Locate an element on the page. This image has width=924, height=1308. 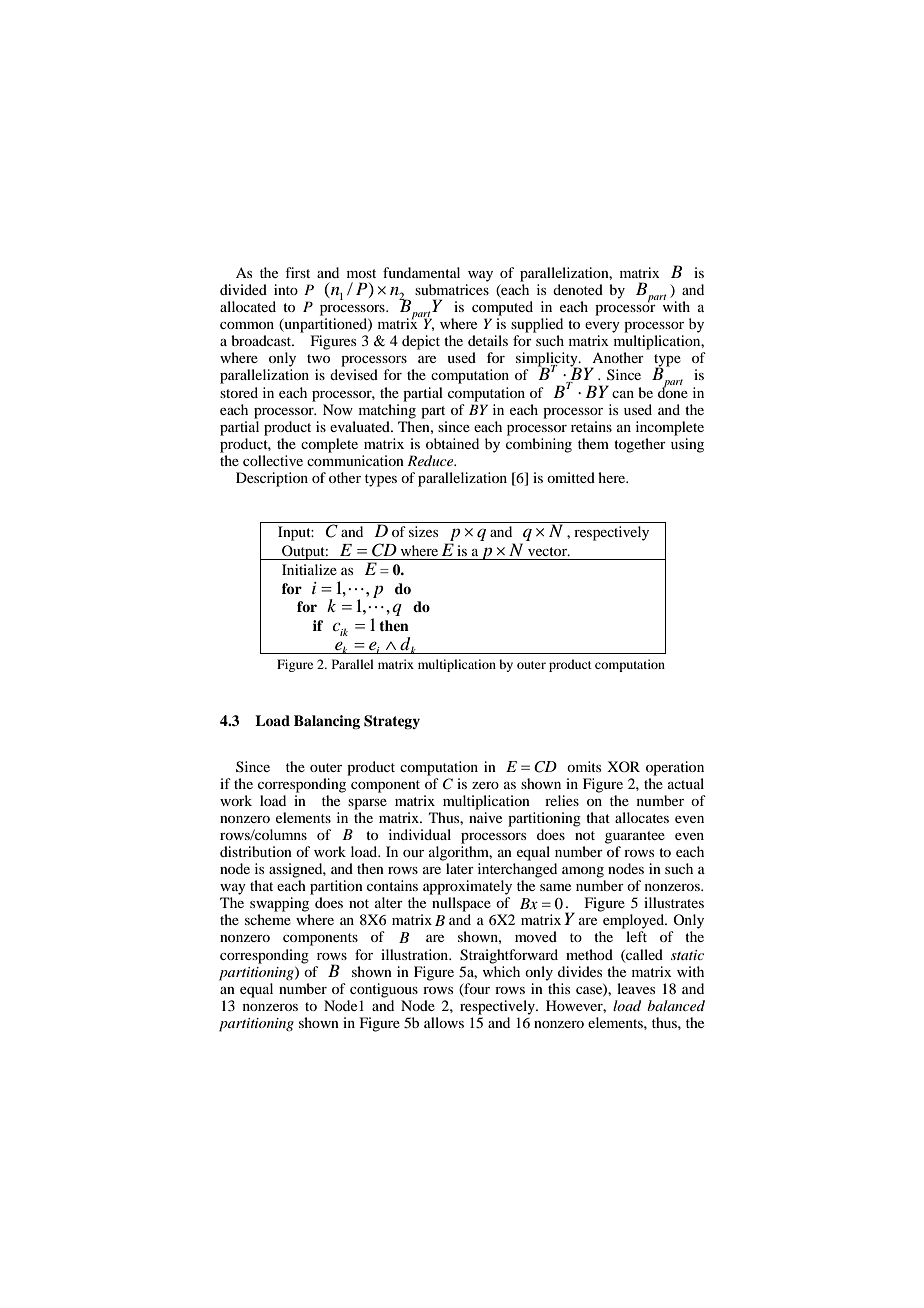
allows is located at coordinates (444, 1022).
